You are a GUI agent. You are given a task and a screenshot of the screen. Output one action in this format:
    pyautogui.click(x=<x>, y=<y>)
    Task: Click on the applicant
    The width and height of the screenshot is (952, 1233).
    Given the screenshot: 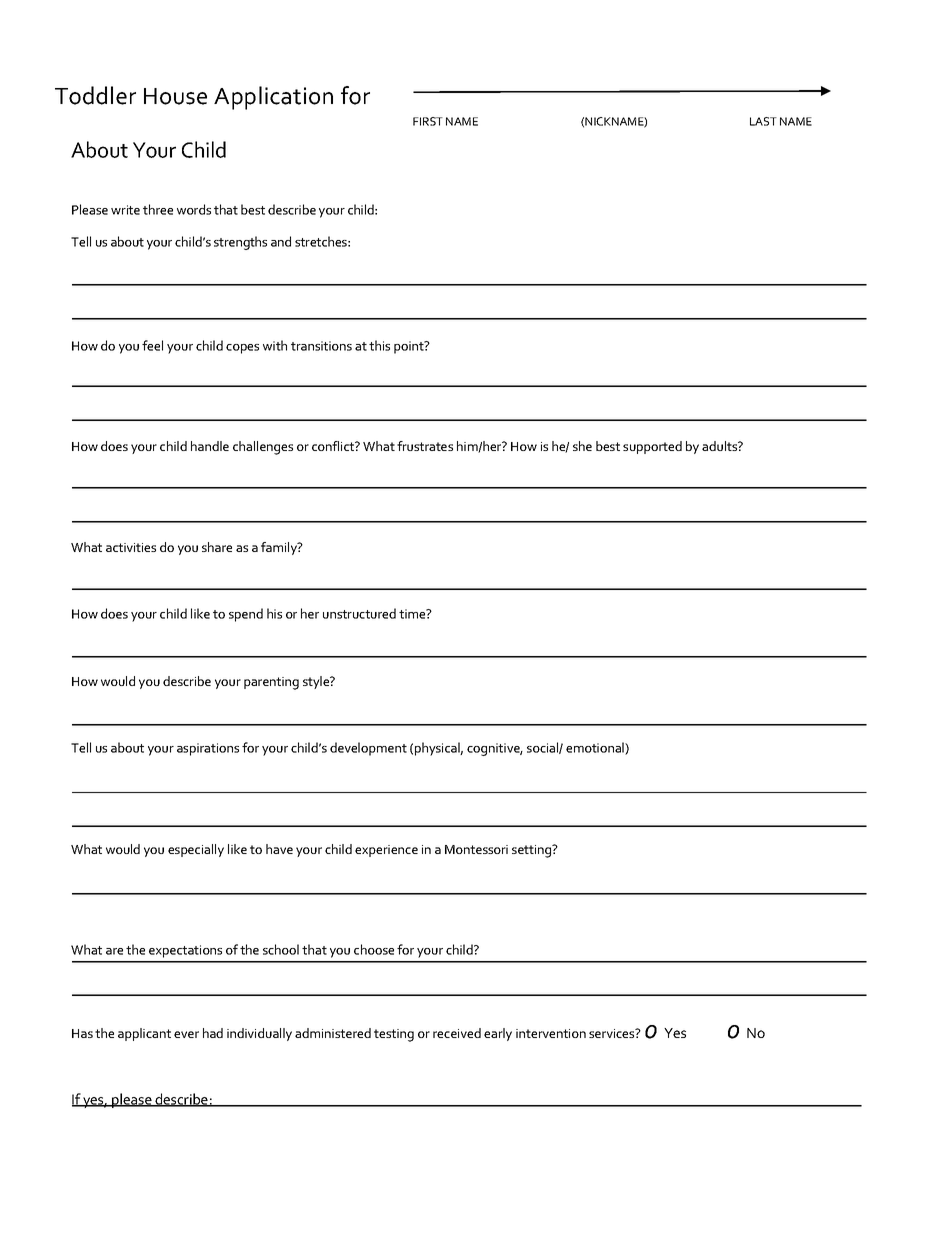 What is the action you would take?
    pyautogui.click(x=144, y=1034)
